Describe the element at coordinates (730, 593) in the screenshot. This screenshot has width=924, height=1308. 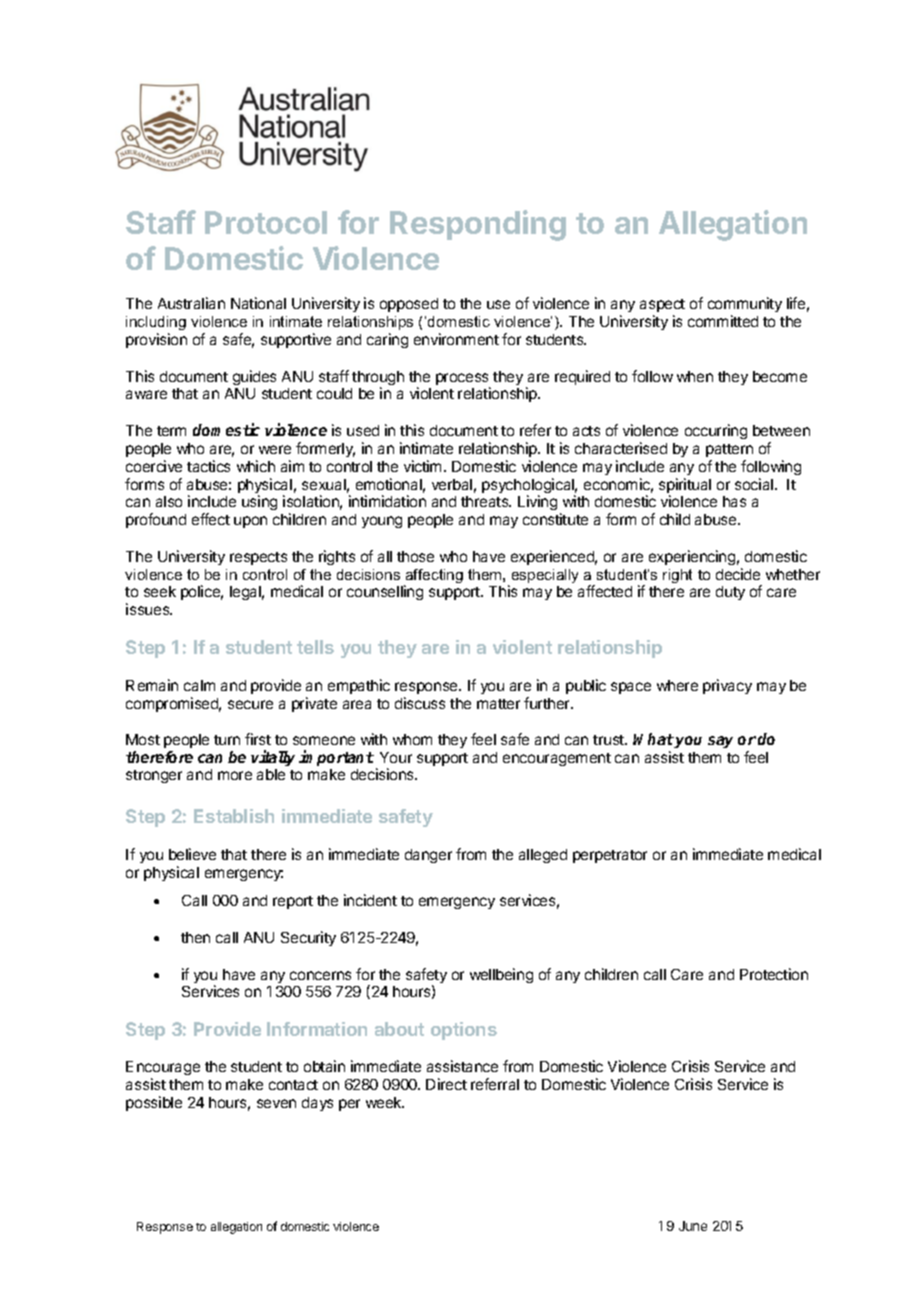
I see `duty` at that location.
